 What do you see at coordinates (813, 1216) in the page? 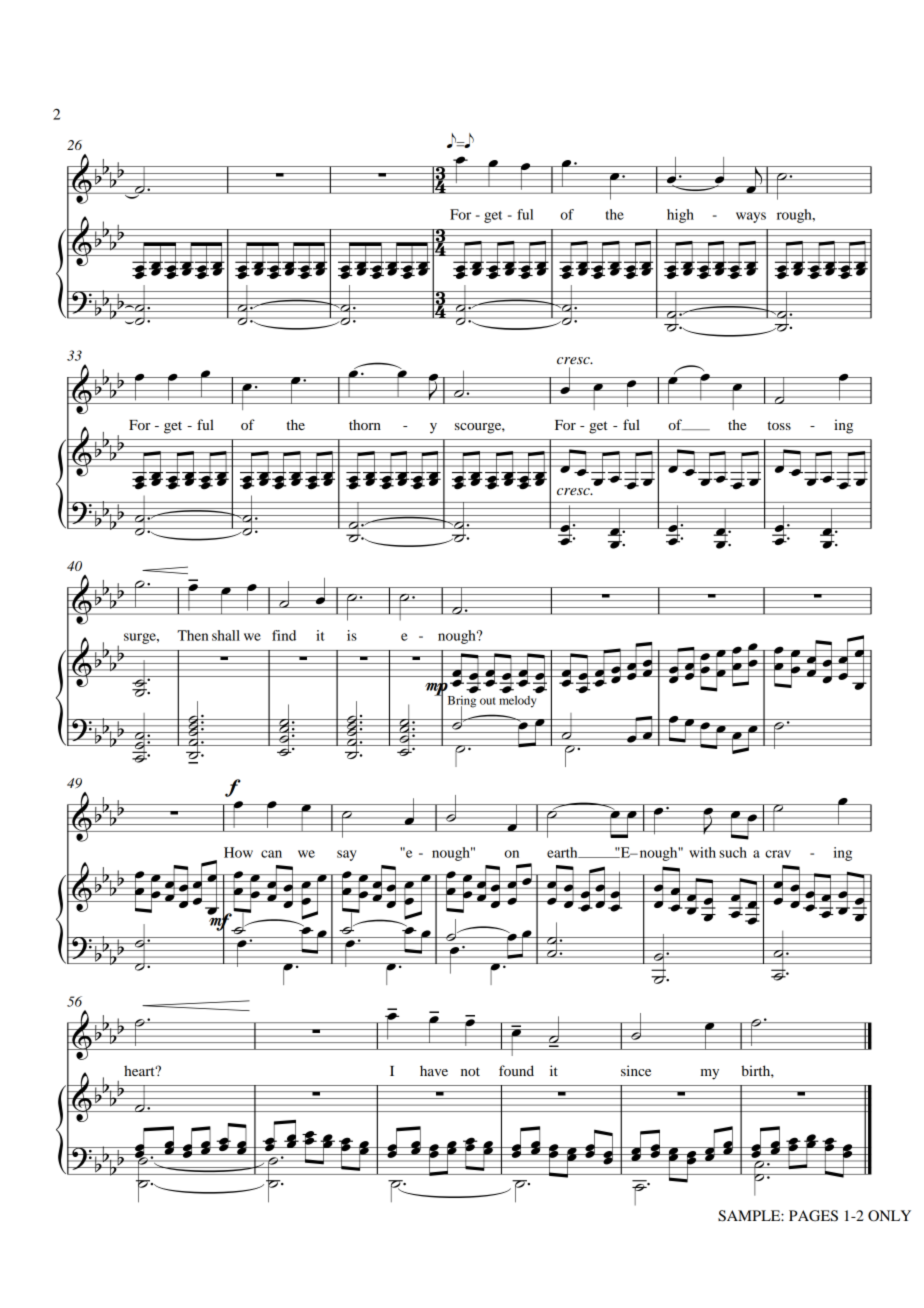
I see `PAGES` at bounding box center [813, 1216].
